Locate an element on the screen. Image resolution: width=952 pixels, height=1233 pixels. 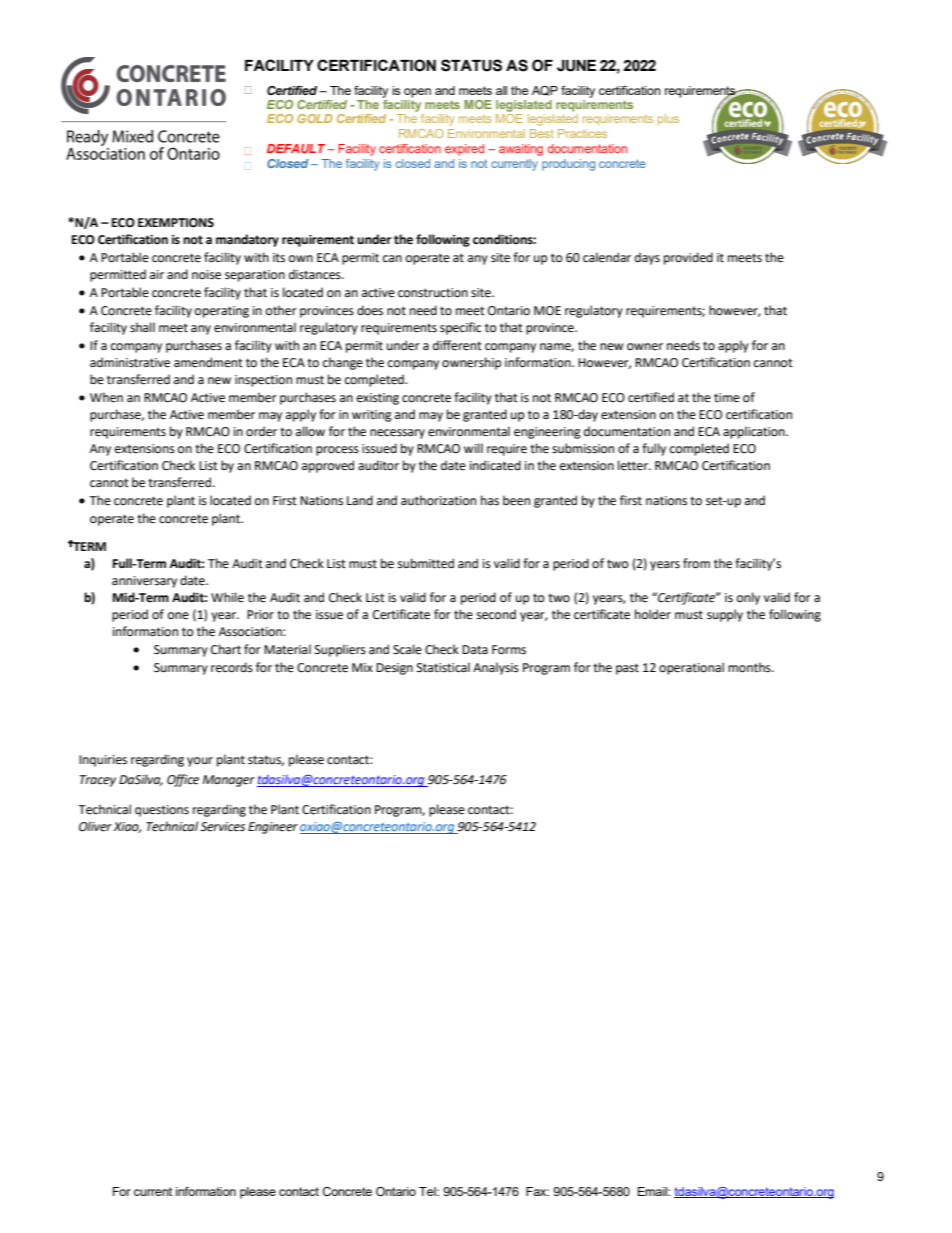
from is located at coordinates (696, 563).
